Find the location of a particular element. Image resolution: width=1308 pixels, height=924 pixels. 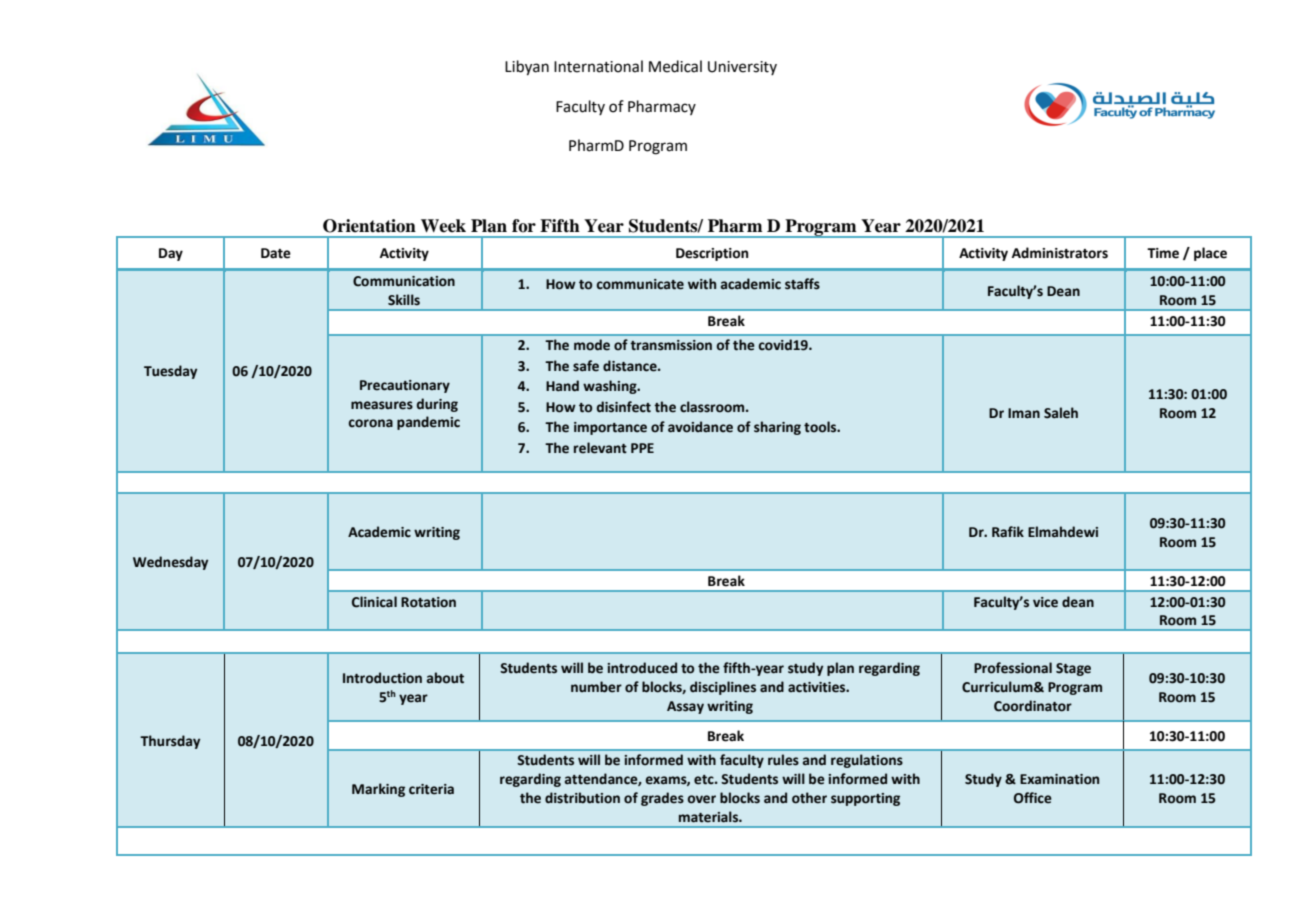

Libyan is located at coordinates (527, 68).
